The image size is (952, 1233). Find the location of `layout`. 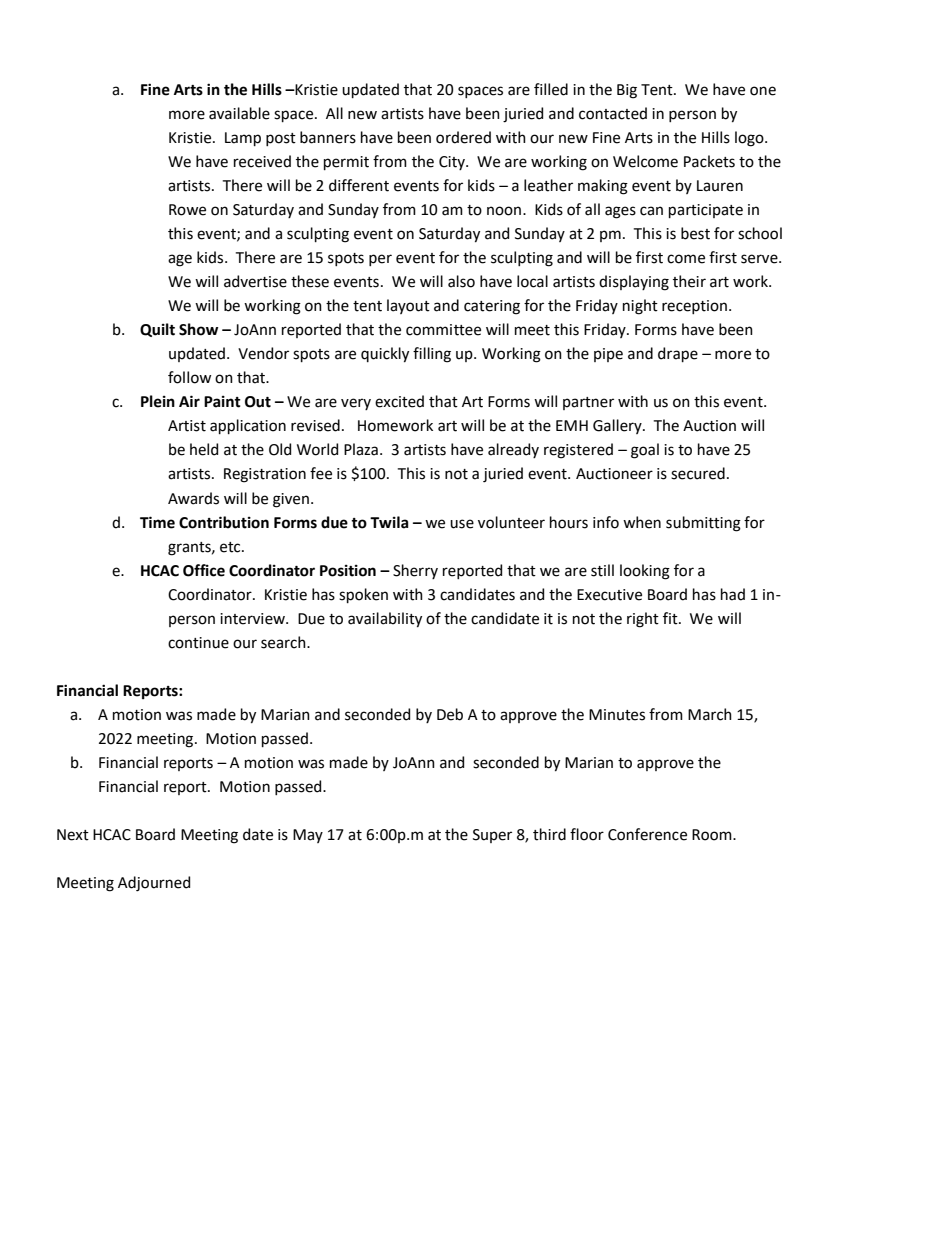

layout is located at coordinates (408, 306).
